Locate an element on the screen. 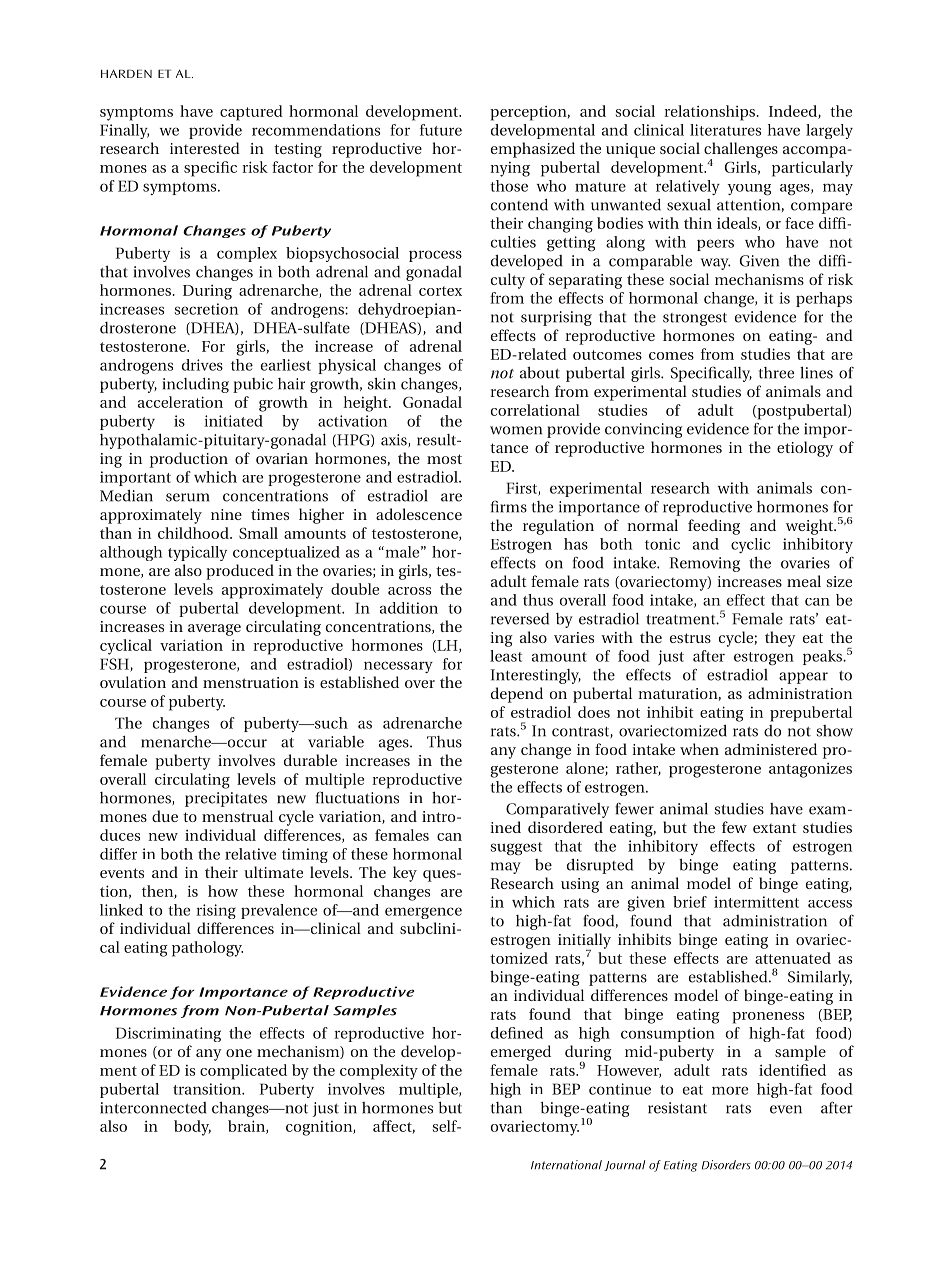 This screenshot has height=1261, width=952. administered is located at coordinates (771, 749).
